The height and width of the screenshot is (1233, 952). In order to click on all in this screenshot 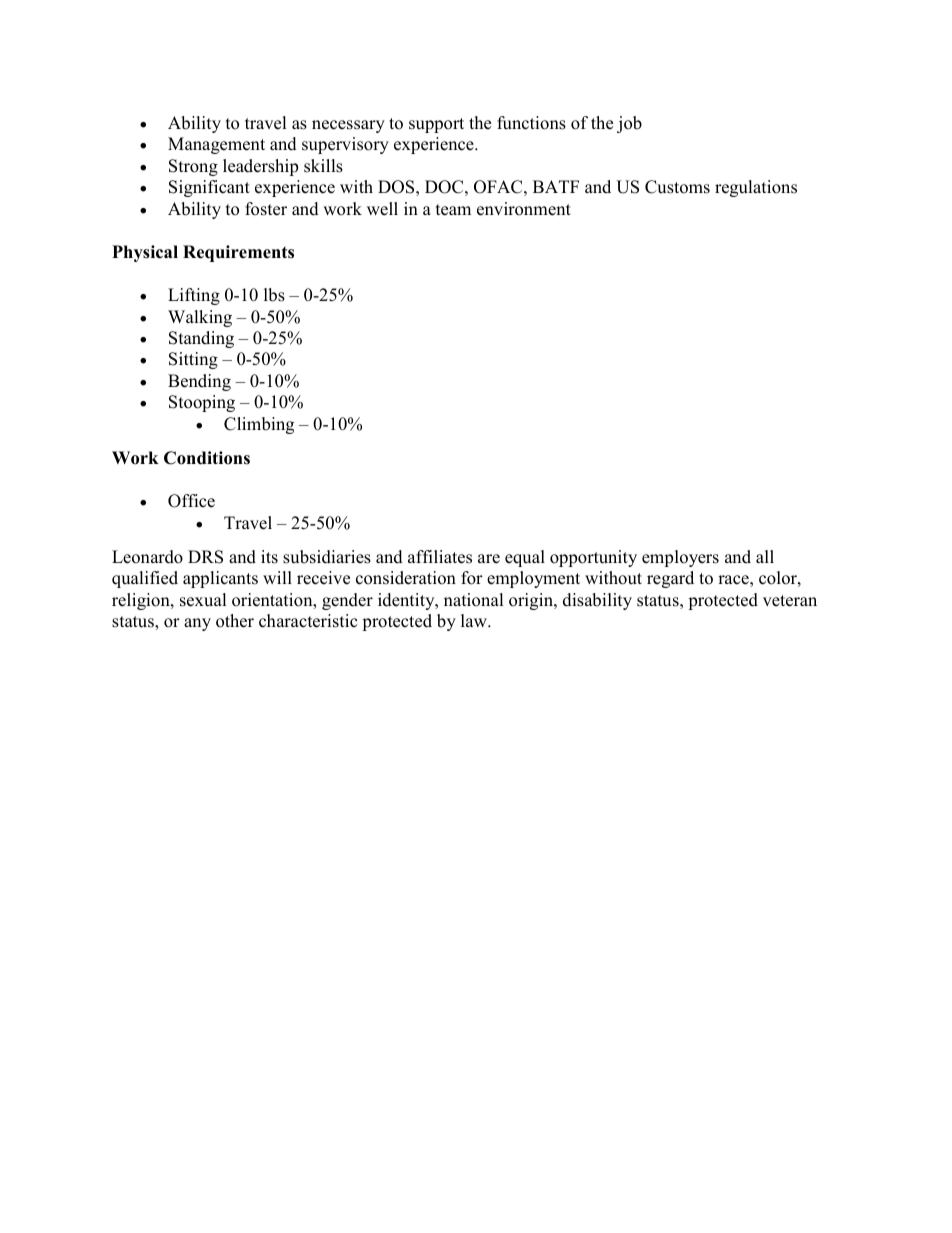, I will do `click(765, 556)`.
